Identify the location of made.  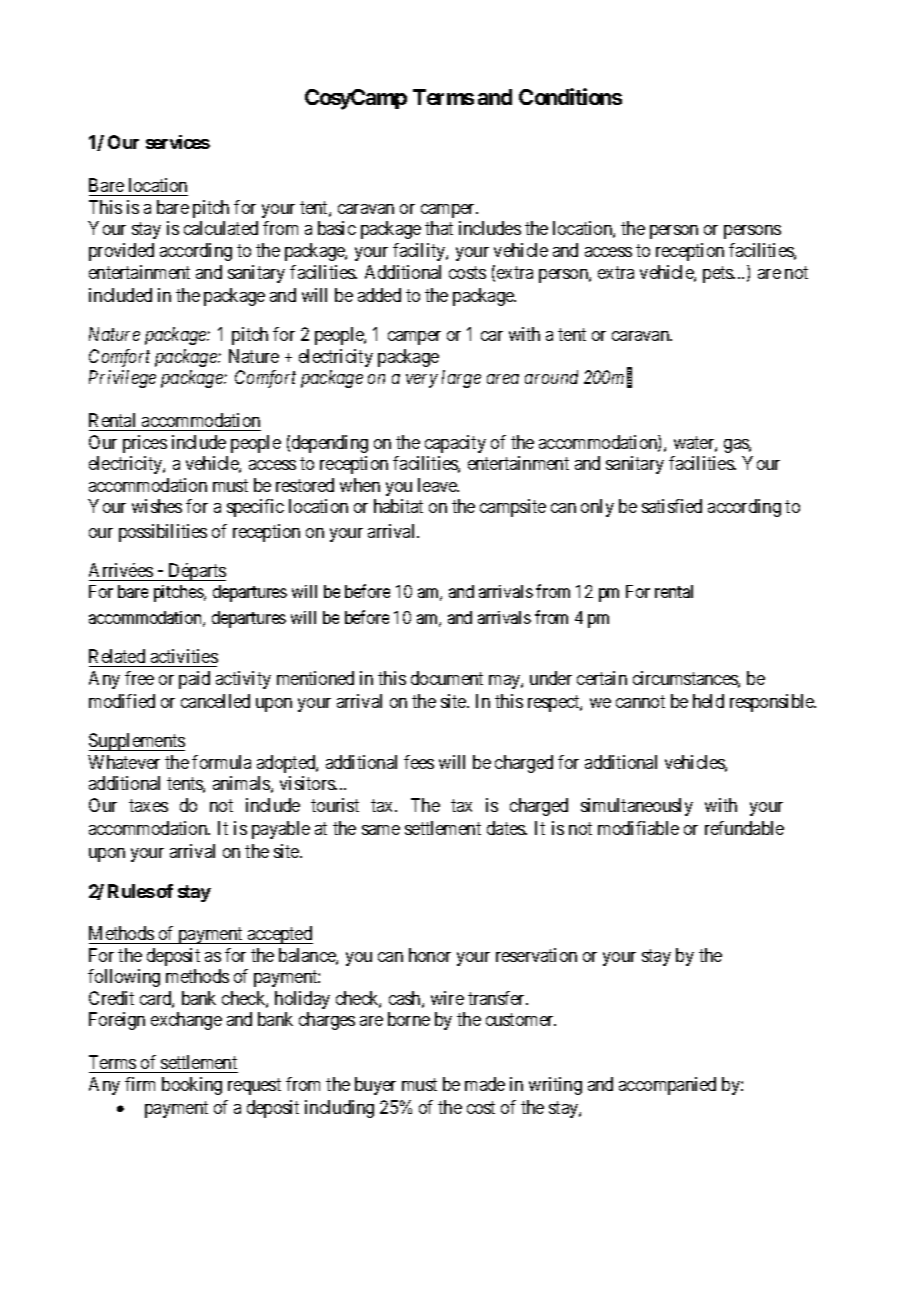
(485, 1084).
